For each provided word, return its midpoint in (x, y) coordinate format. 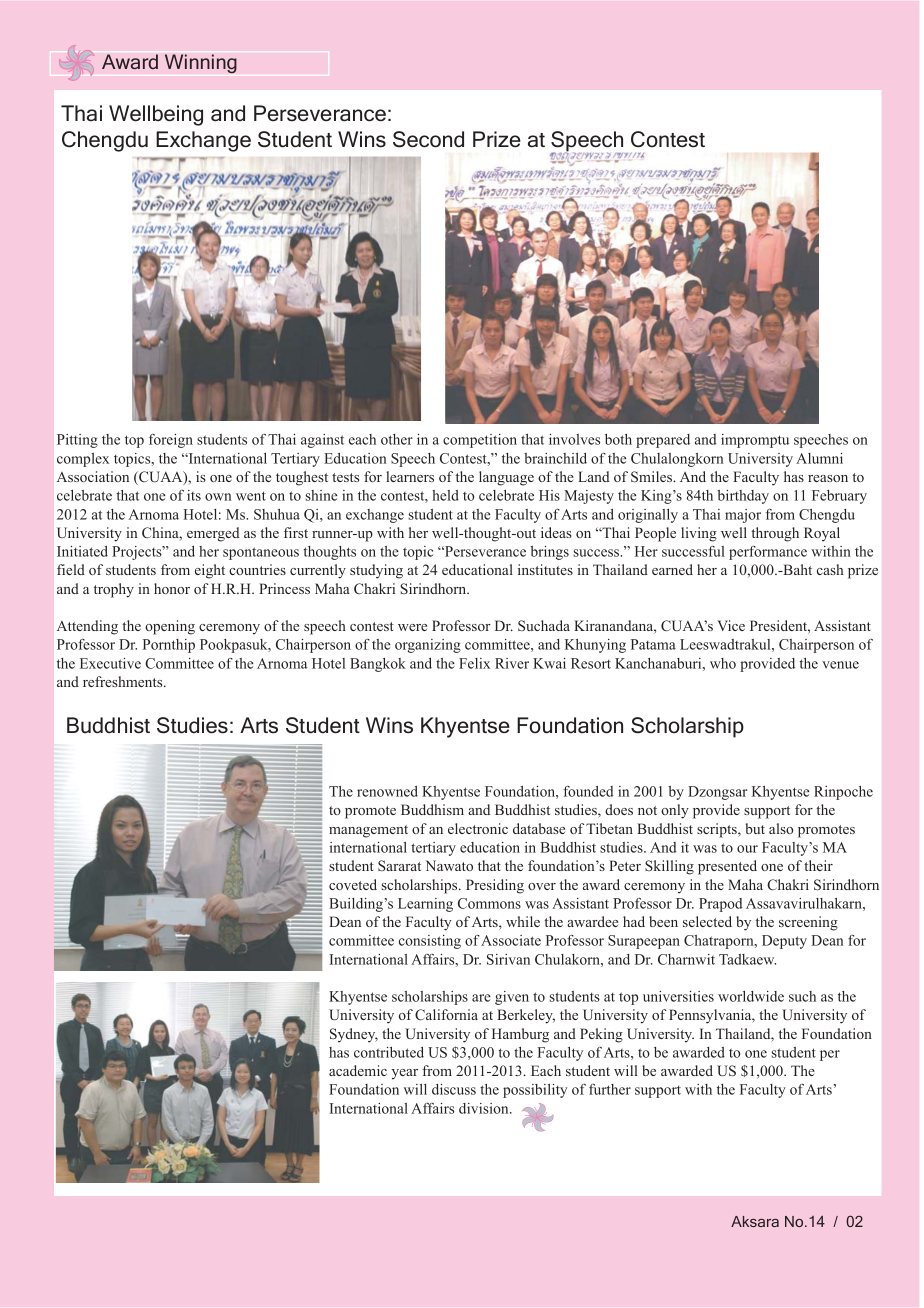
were (412, 627)
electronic (478, 828)
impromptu (755, 441)
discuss (454, 1089)
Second (428, 139)
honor (172, 588)
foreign (171, 441)
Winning (201, 63)
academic (358, 1070)
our (747, 849)
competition (480, 441)
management (368, 831)
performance (768, 552)
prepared (663, 441)
